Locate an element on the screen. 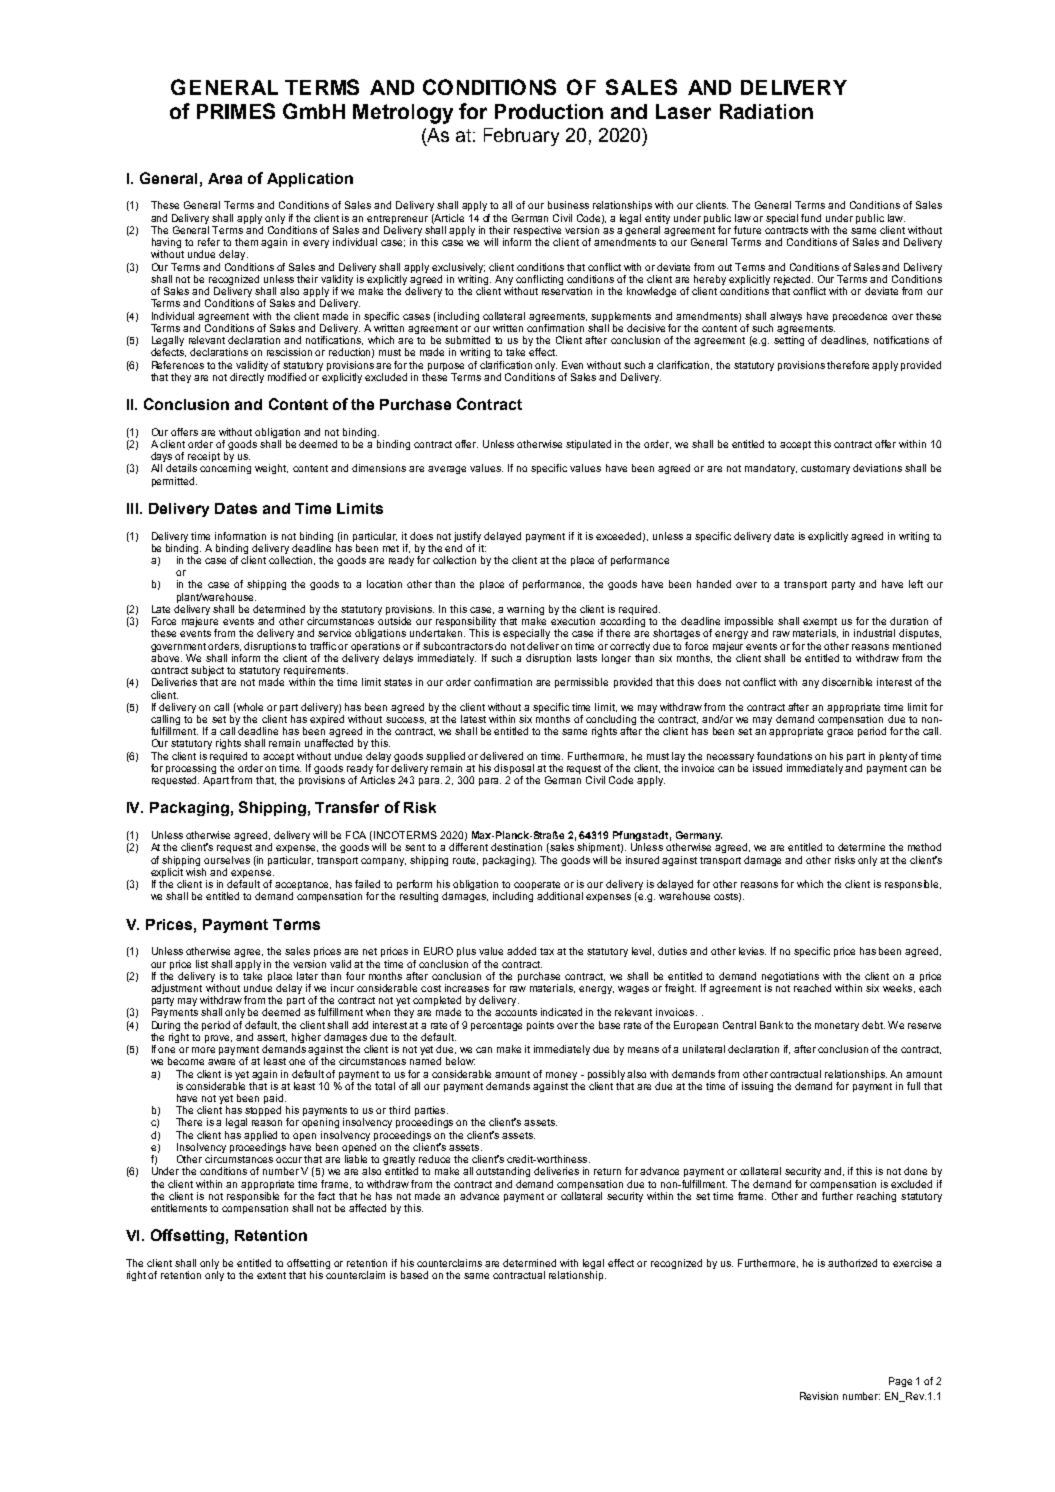  Area is located at coordinates (225, 178).
